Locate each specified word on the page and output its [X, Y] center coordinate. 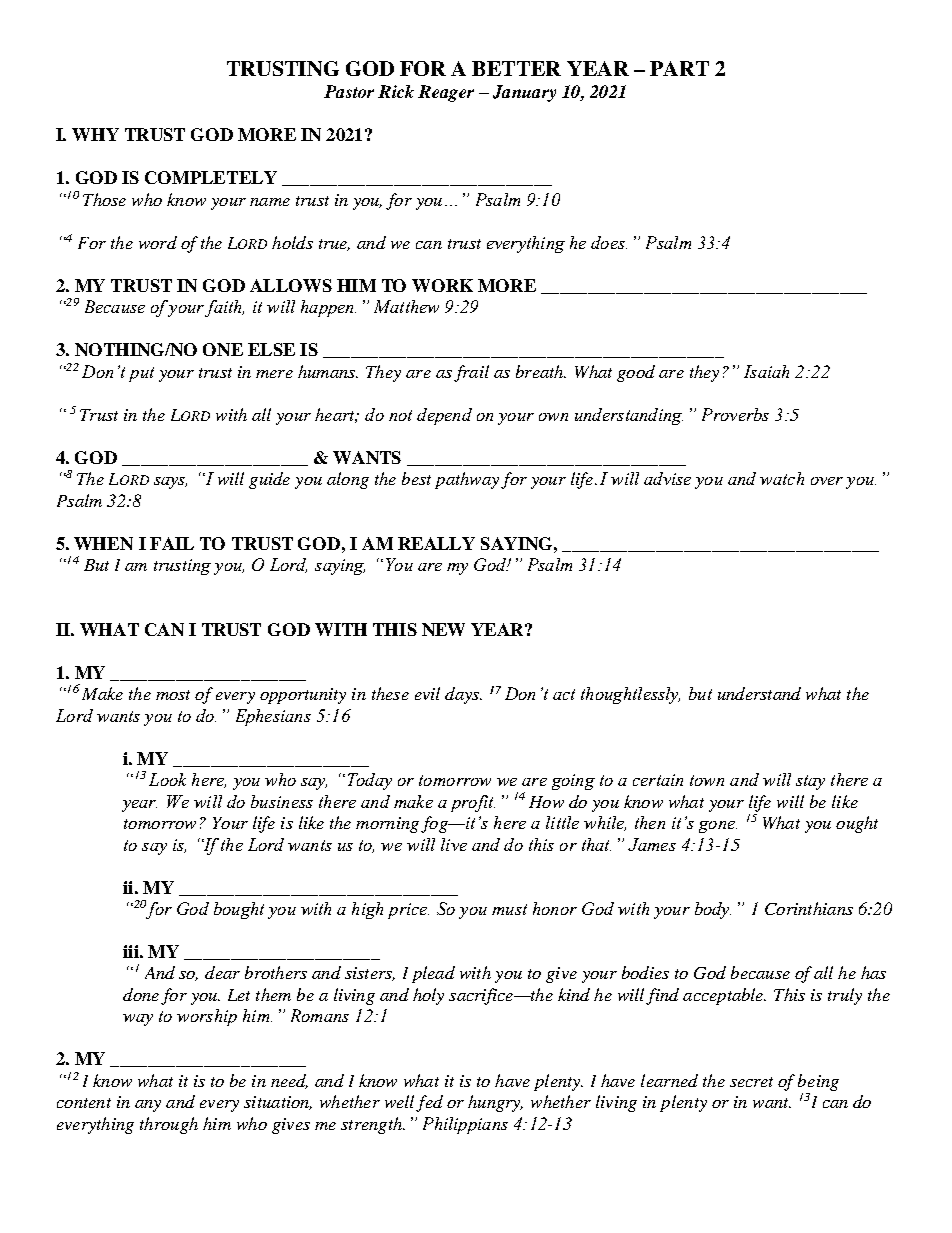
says [170, 483]
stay [810, 782]
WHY [95, 134]
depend [444, 416]
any [148, 1106]
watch [782, 478]
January [524, 93]
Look [167, 779]
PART [679, 68]
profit [473, 803]
